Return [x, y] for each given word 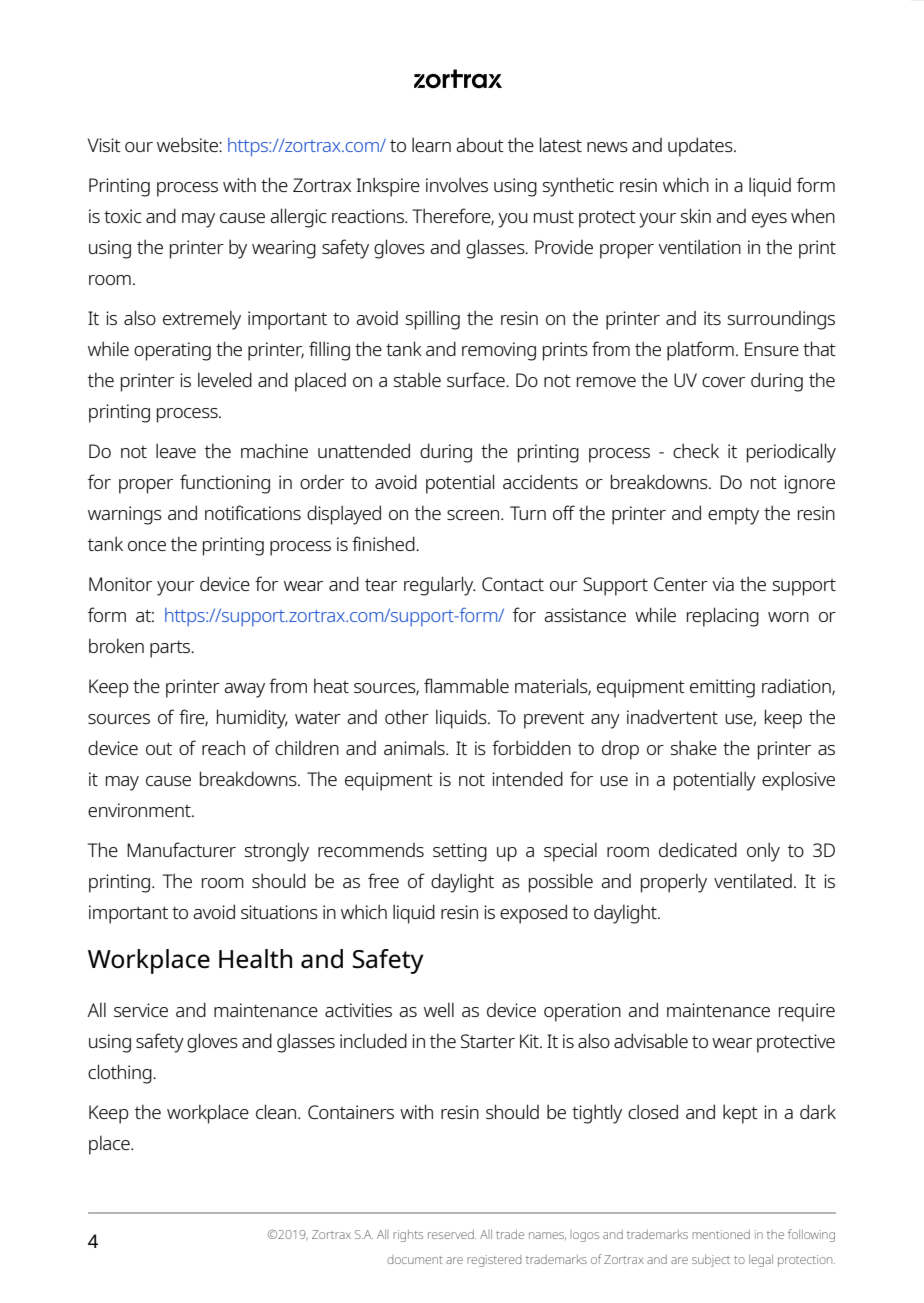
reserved [452, 1234]
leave [176, 450]
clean [277, 1111]
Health [255, 959]
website [188, 144]
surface [477, 379]
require [807, 1012]
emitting [722, 688]
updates [701, 147]
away [244, 690]
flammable [466, 685]
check [696, 450]
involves [457, 184]
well [439, 1009]
